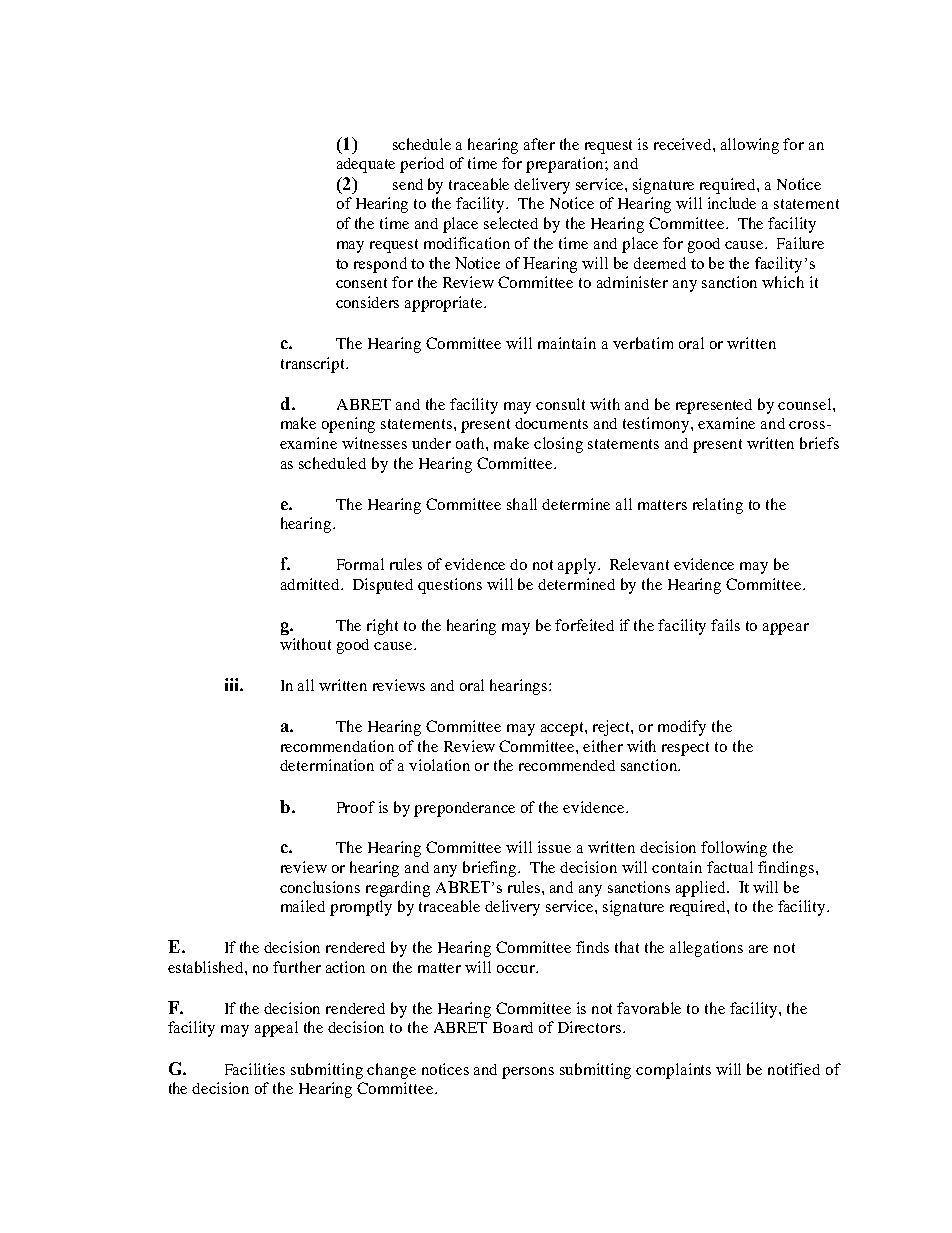 The image size is (952, 1233). Describe the element at coordinates (794, 1069) in the image. I see `notified` at that location.
